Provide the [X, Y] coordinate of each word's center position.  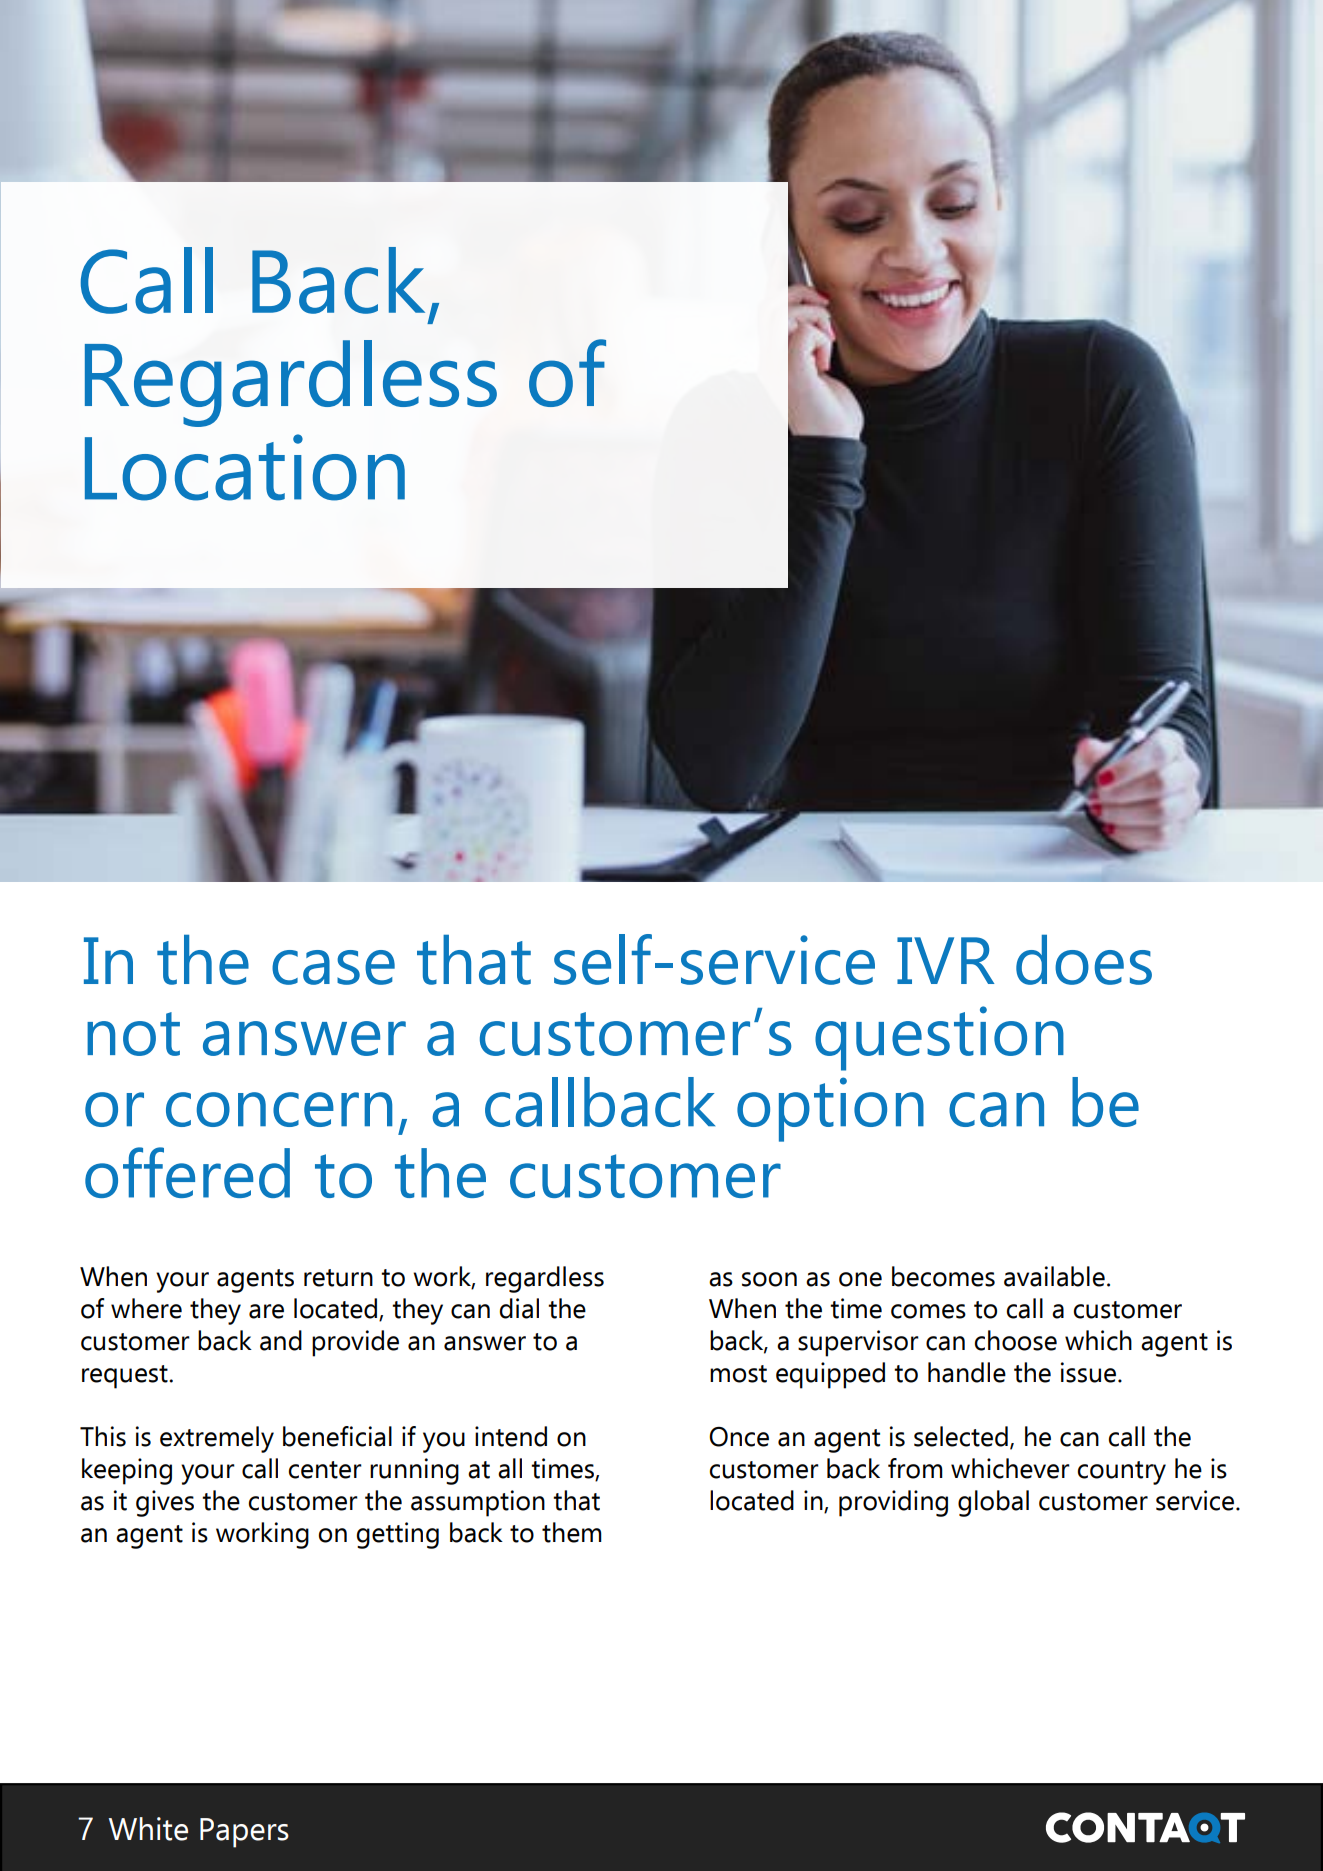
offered [187, 1172]
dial [519, 1308]
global [993, 1503]
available [1054, 1276]
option [830, 1109]
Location [245, 467]
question [939, 1038]
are [266, 1311]
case [333, 967]
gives [165, 1503]
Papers [244, 1833]
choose [1016, 1340]
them [572, 1532]
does [1084, 960]
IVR [945, 960]
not [133, 1034]
